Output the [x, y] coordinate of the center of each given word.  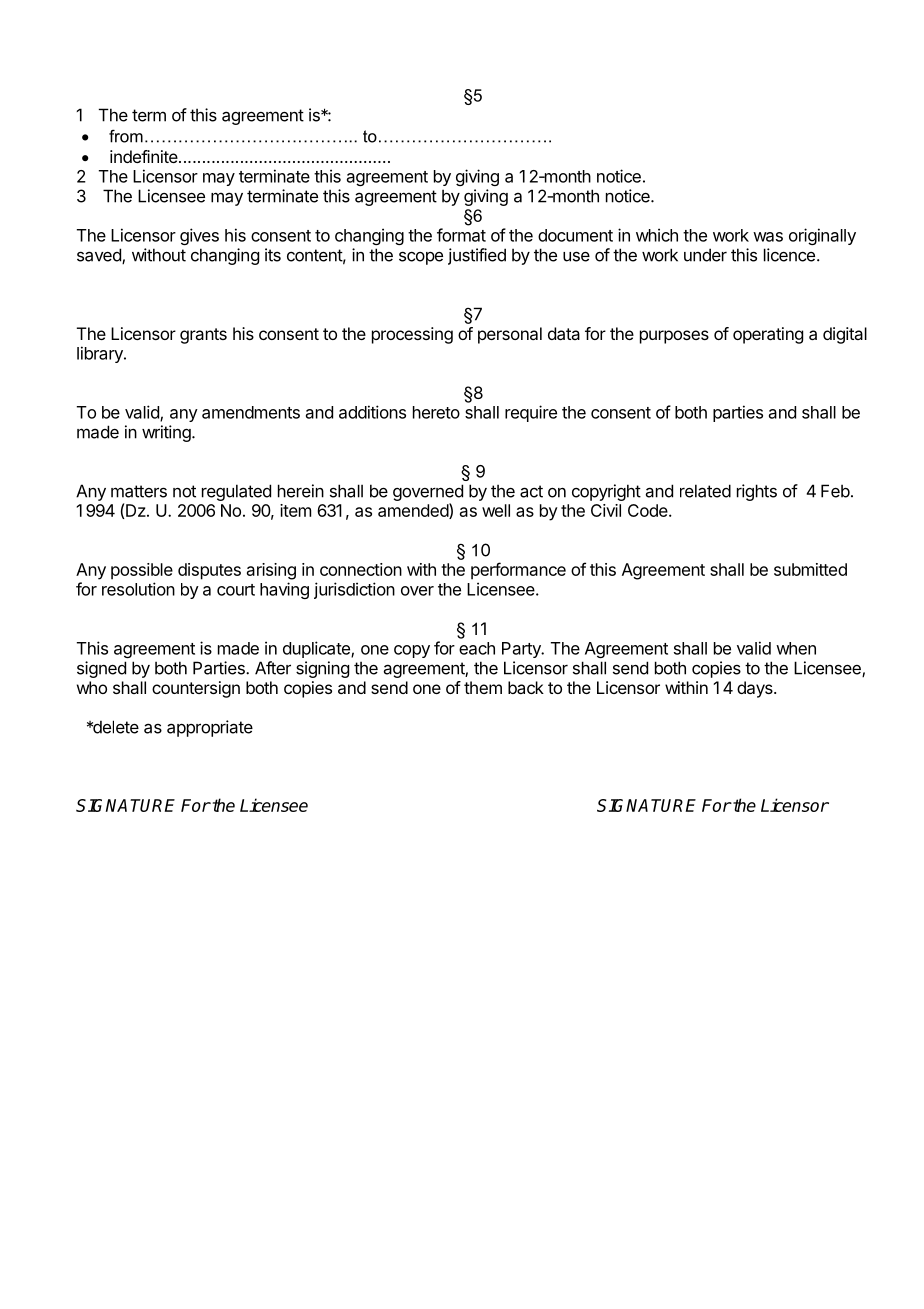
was [768, 237]
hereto [436, 412]
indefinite [145, 156]
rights [757, 492]
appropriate [210, 728]
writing [167, 433]
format [461, 235]
